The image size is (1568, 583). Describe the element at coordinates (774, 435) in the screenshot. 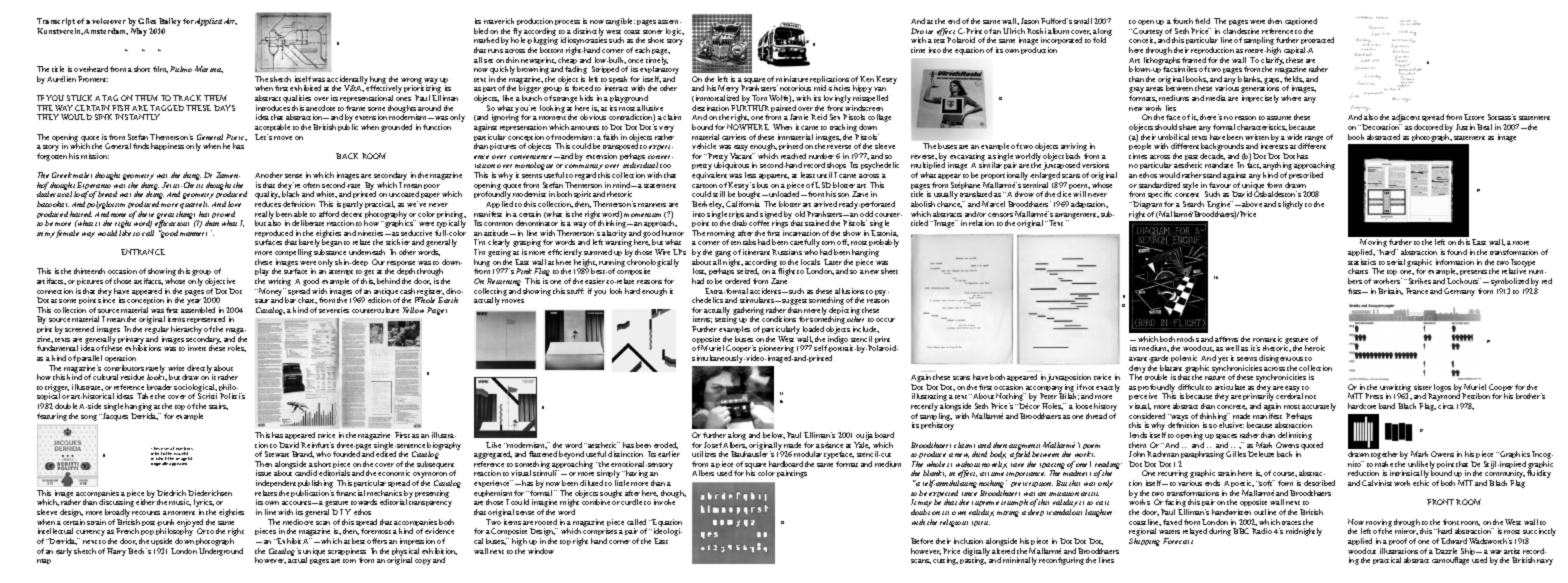

I see `below` at that location.
